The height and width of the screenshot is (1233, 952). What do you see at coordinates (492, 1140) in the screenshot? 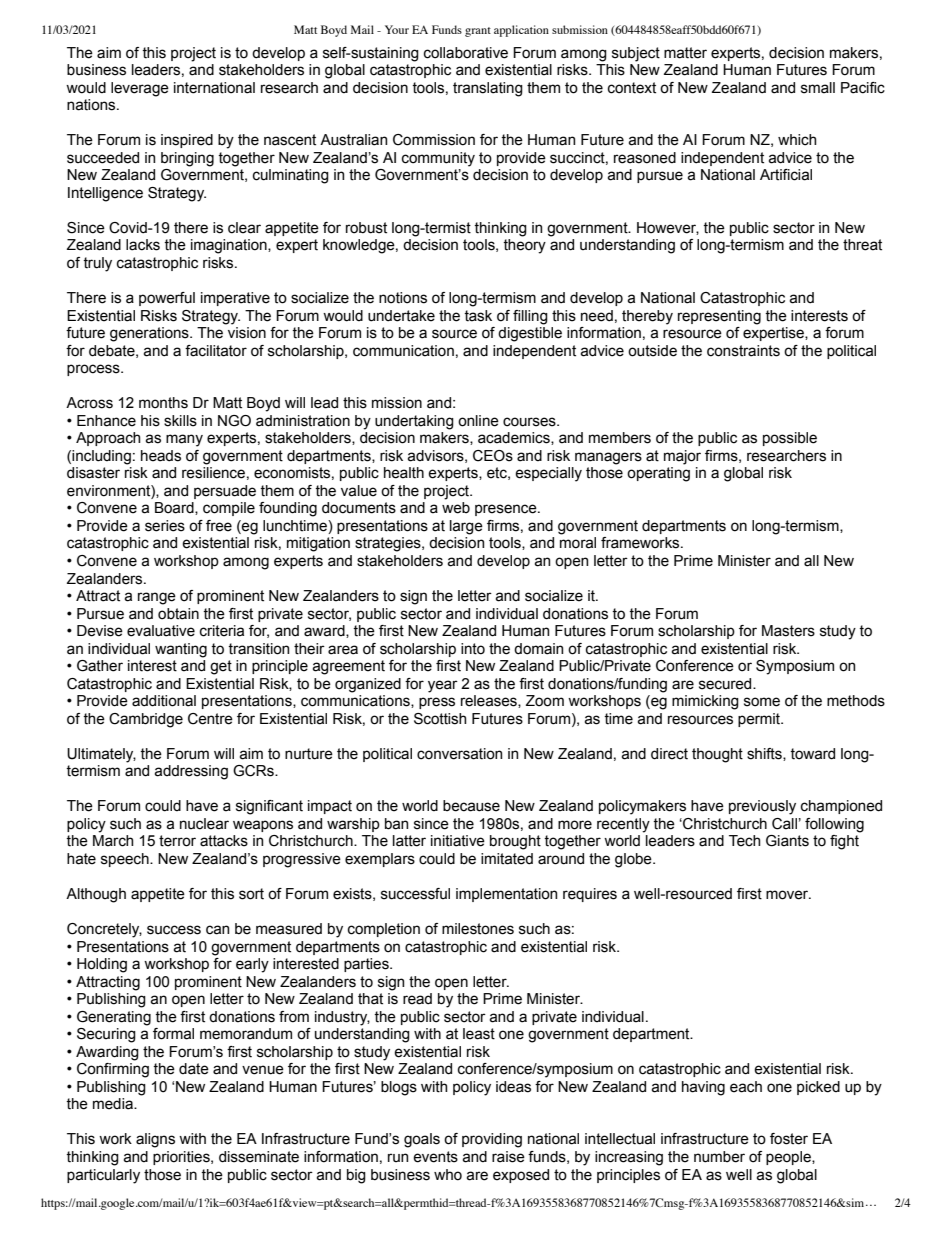
I see `providing` at bounding box center [492, 1140].
